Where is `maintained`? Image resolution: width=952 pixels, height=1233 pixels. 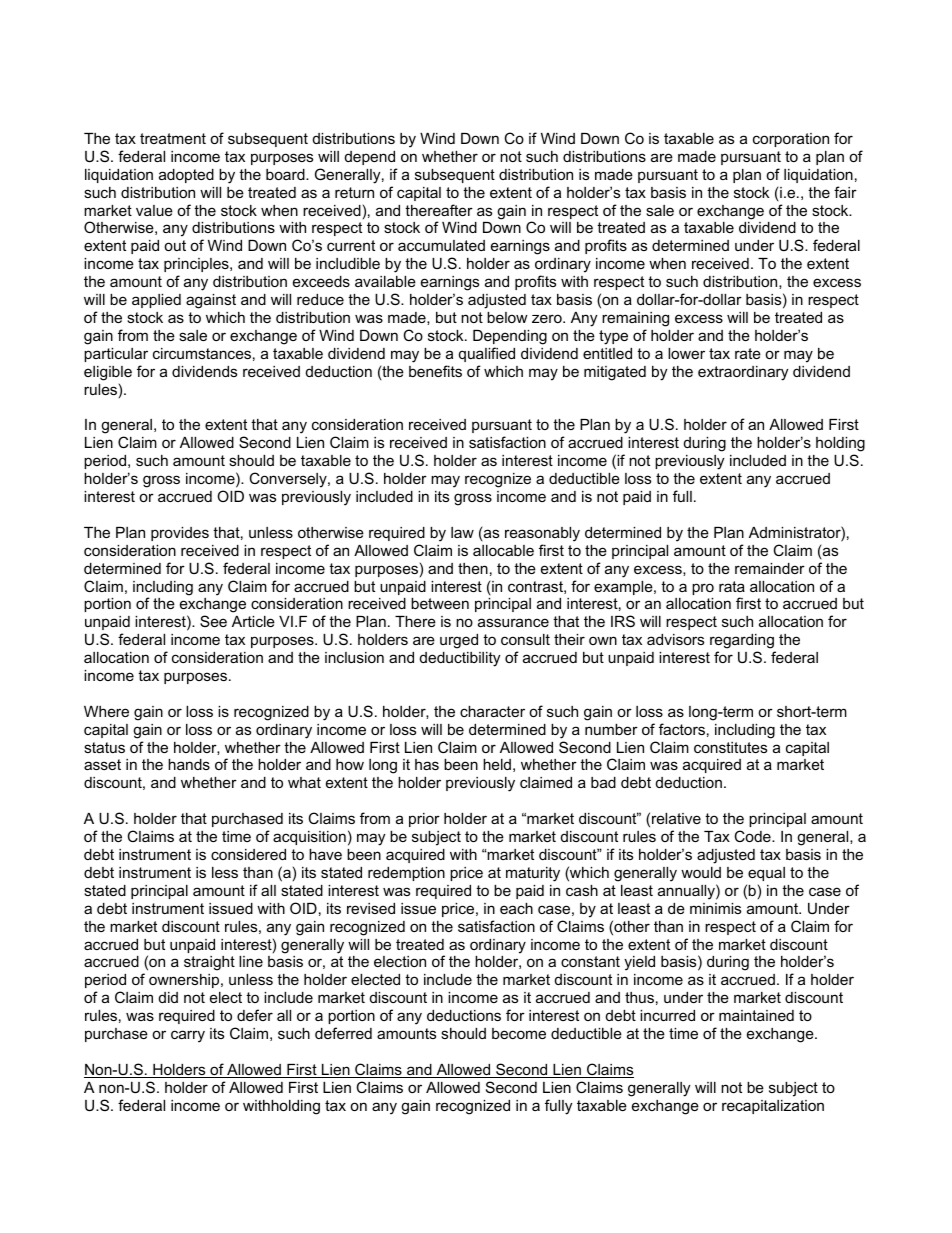
maintained is located at coordinates (756, 1015).
